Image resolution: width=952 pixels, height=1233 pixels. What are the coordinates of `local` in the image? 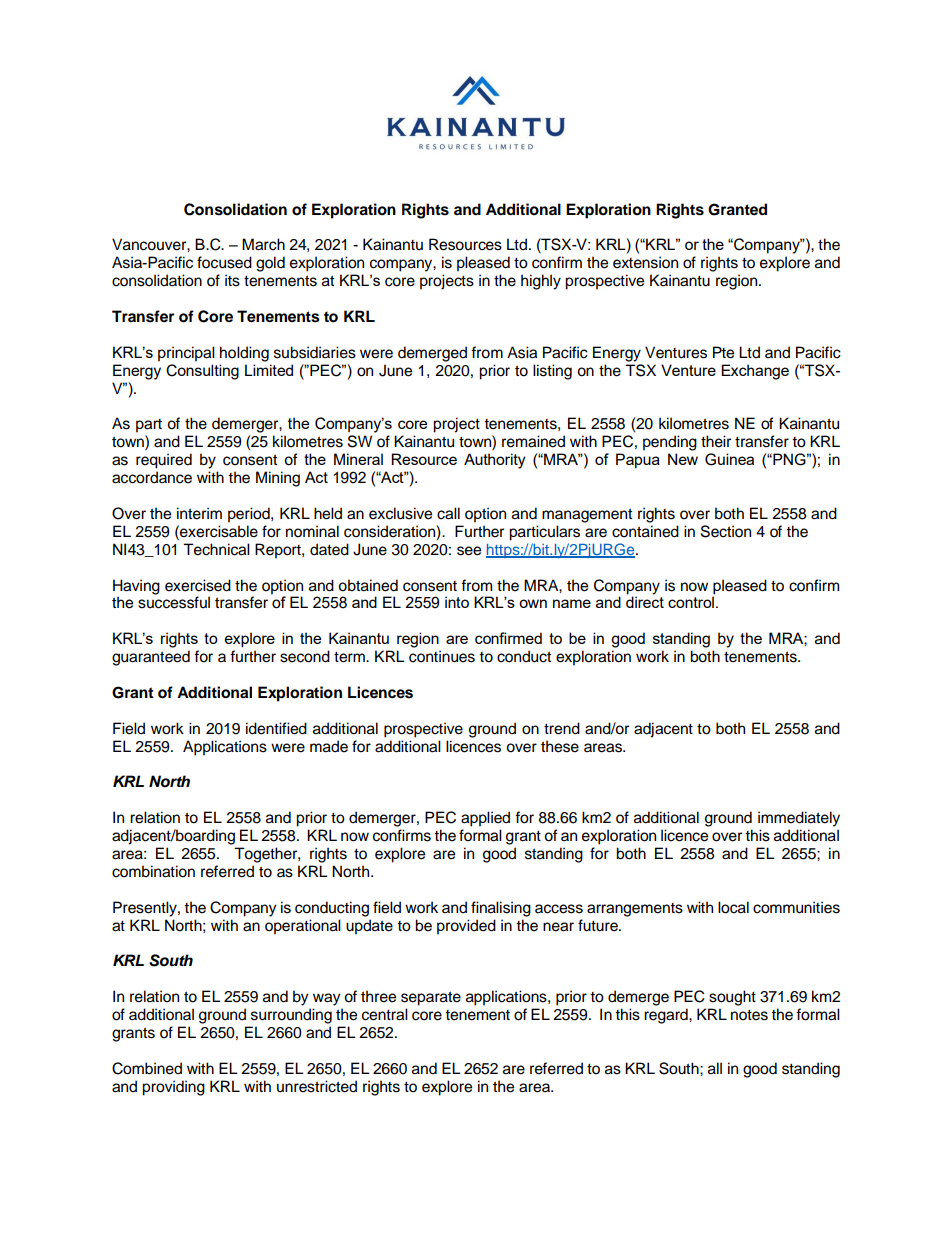 It's located at (733, 907).
